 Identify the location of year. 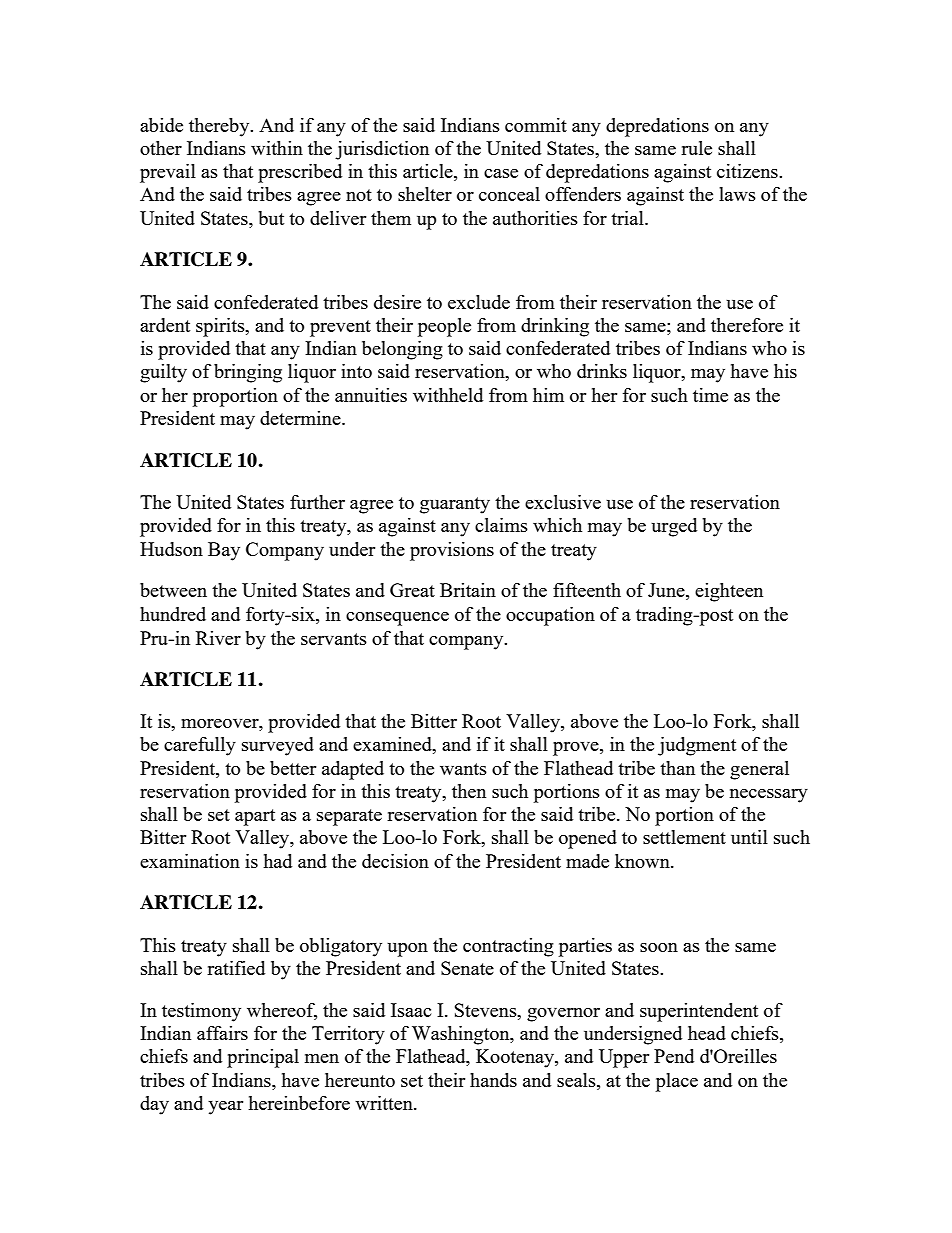
(225, 1108).
